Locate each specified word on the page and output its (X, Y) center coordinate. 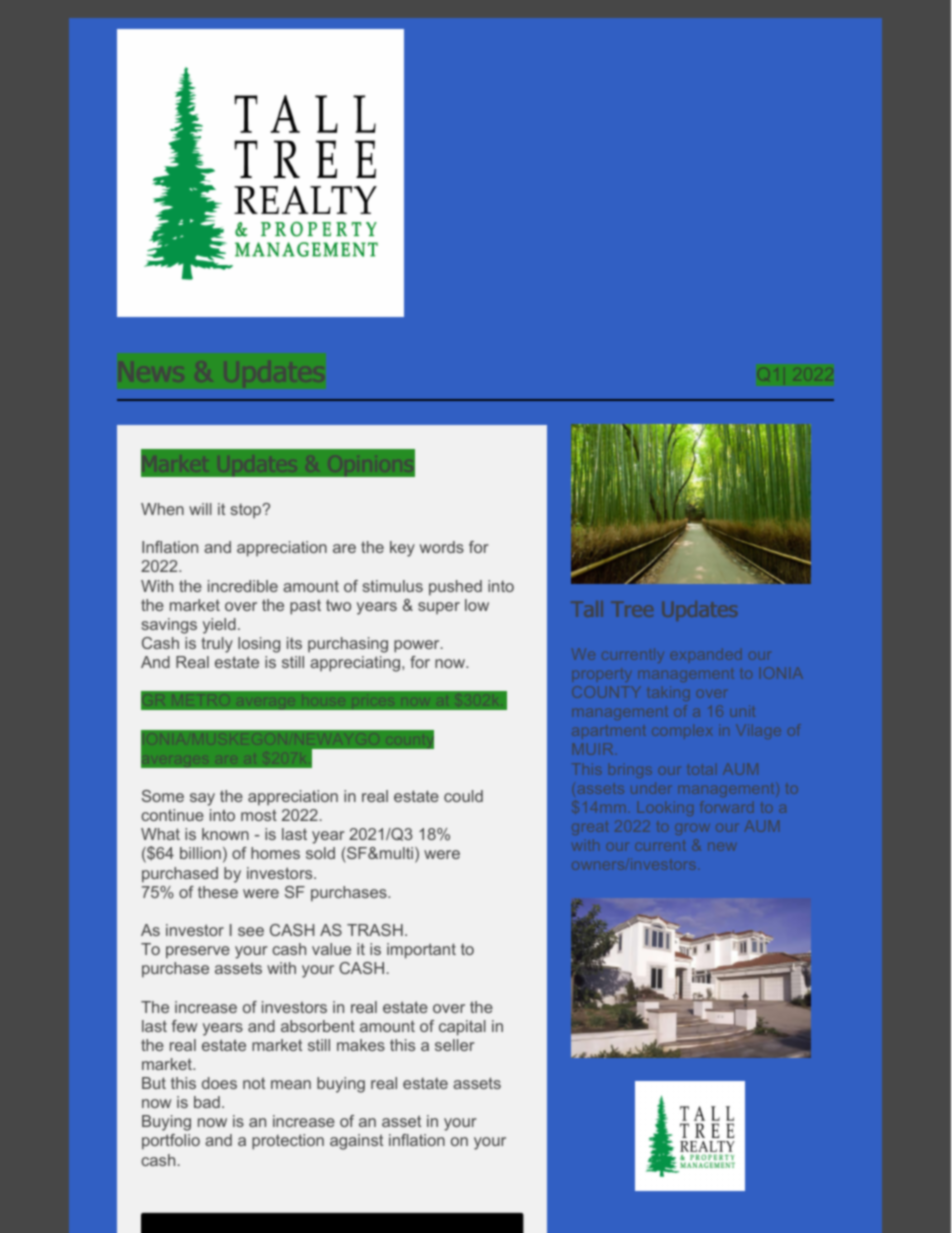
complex (682, 733)
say (202, 799)
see (251, 931)
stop (247, 511)
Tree (632, 609)
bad (207, 1102)
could (463, 796)
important (421, 951)
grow (692, 829)
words (442, 547)
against (356, 1142)
